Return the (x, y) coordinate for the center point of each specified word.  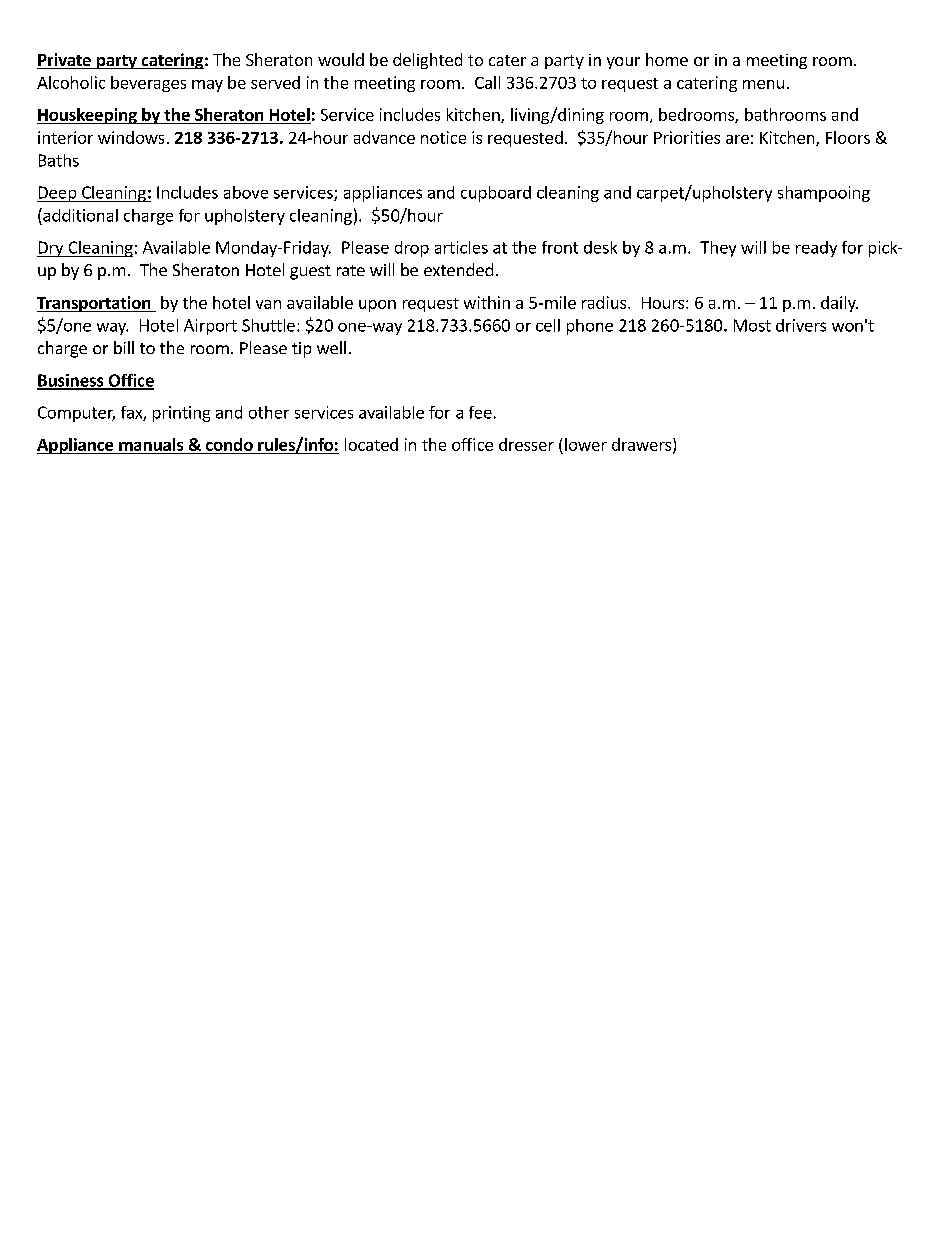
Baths (59, 160)
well (331, 347)
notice (443, 137)
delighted (427, 61)
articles (461, 247)
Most (752, 325)
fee (480, 412)
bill (124, 347)
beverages (148, 84)
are (737, 139)
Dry (51, 249)
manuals (151, 444)
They (718, 249)
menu (763, 84)
